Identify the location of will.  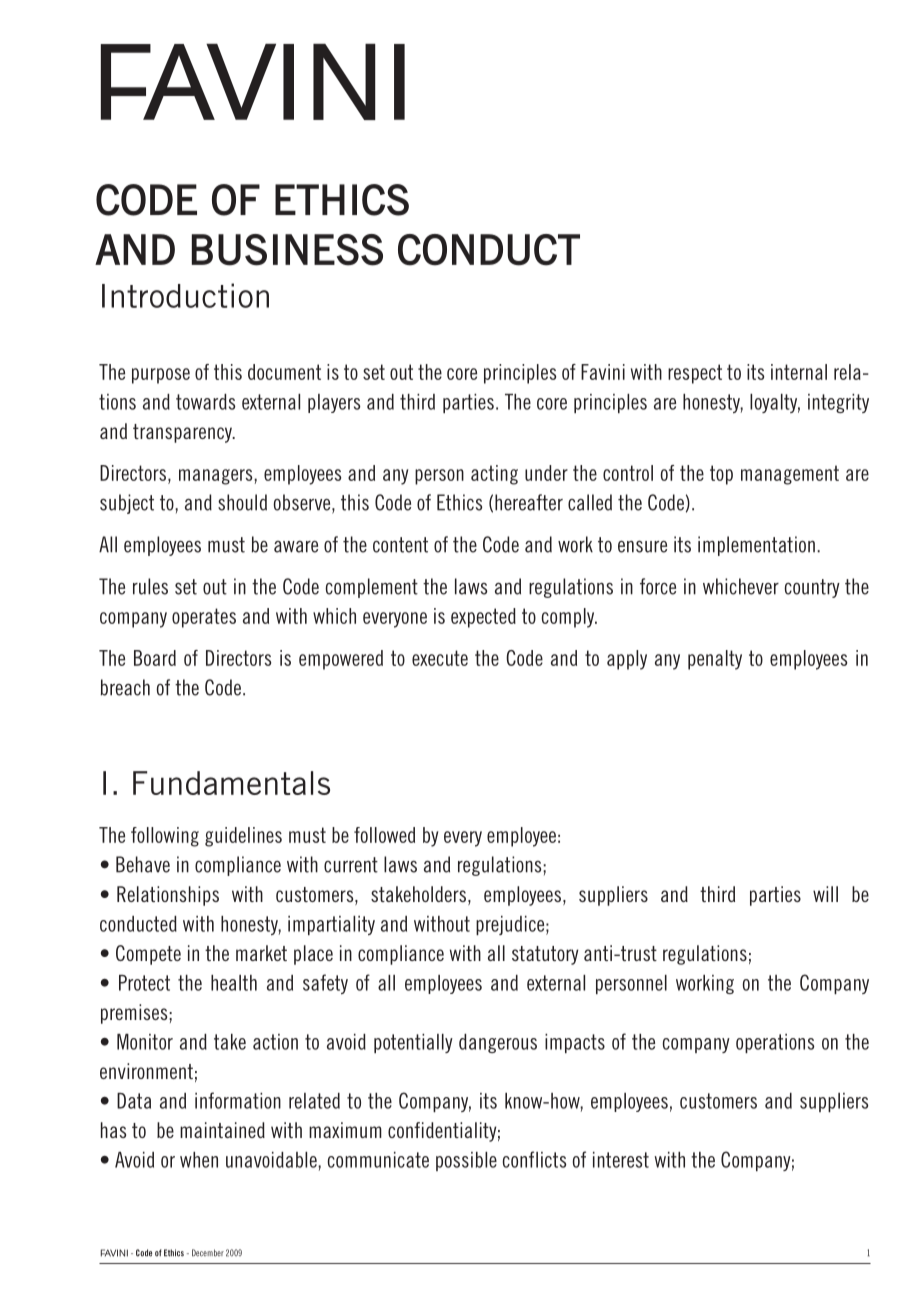
(825, 894).
